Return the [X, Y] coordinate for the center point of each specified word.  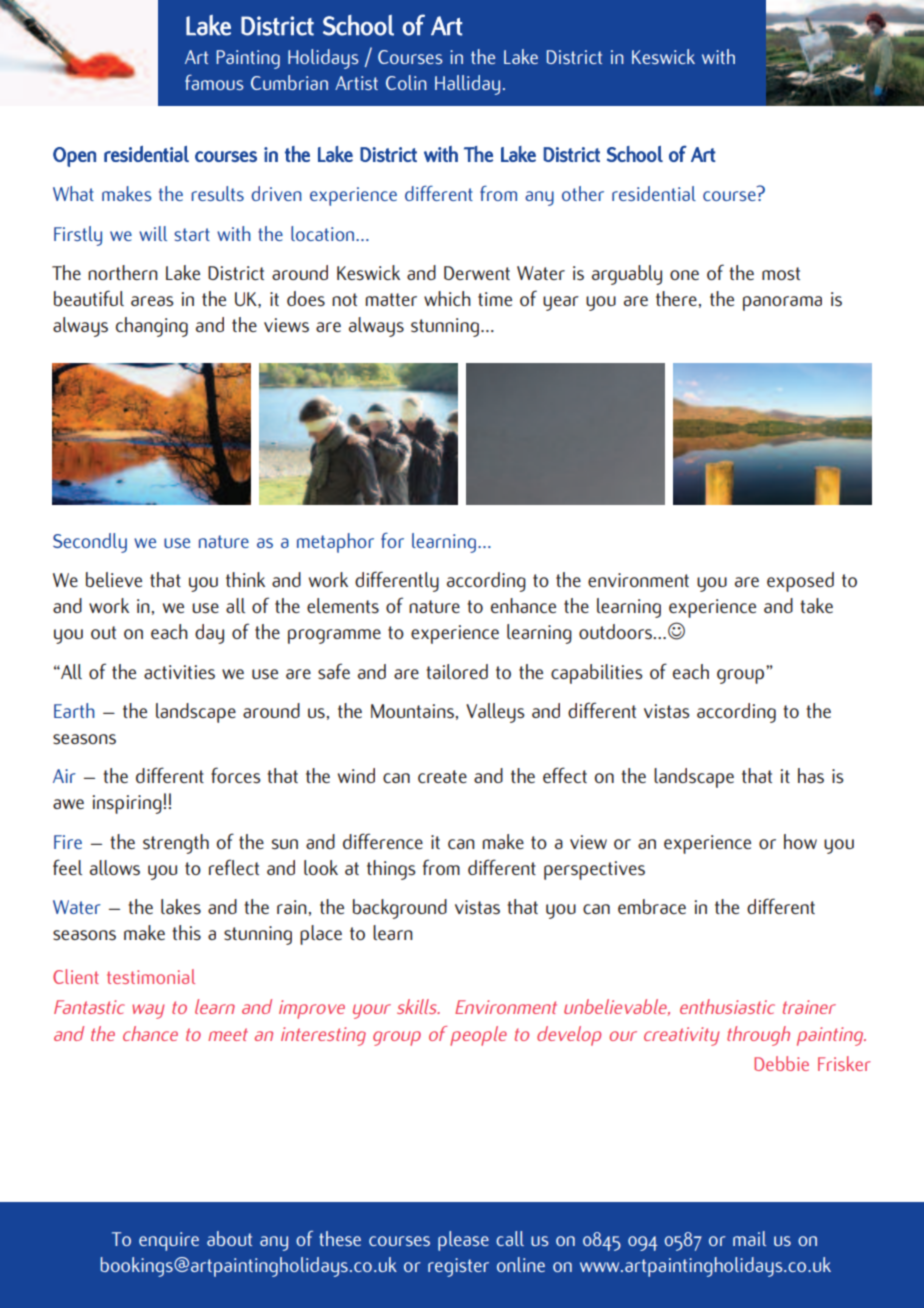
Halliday [467, 85]
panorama [782, 303]
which [447, 298]
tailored [457, 671]
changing [152, 327]
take [816, 605]
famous [214, 82]
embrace [652, 906]
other [583, 193]
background [400, 909]
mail [749, 1238]
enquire [169, 1241]
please [463, 1241]
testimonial [151, 976]
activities [179, 672]
